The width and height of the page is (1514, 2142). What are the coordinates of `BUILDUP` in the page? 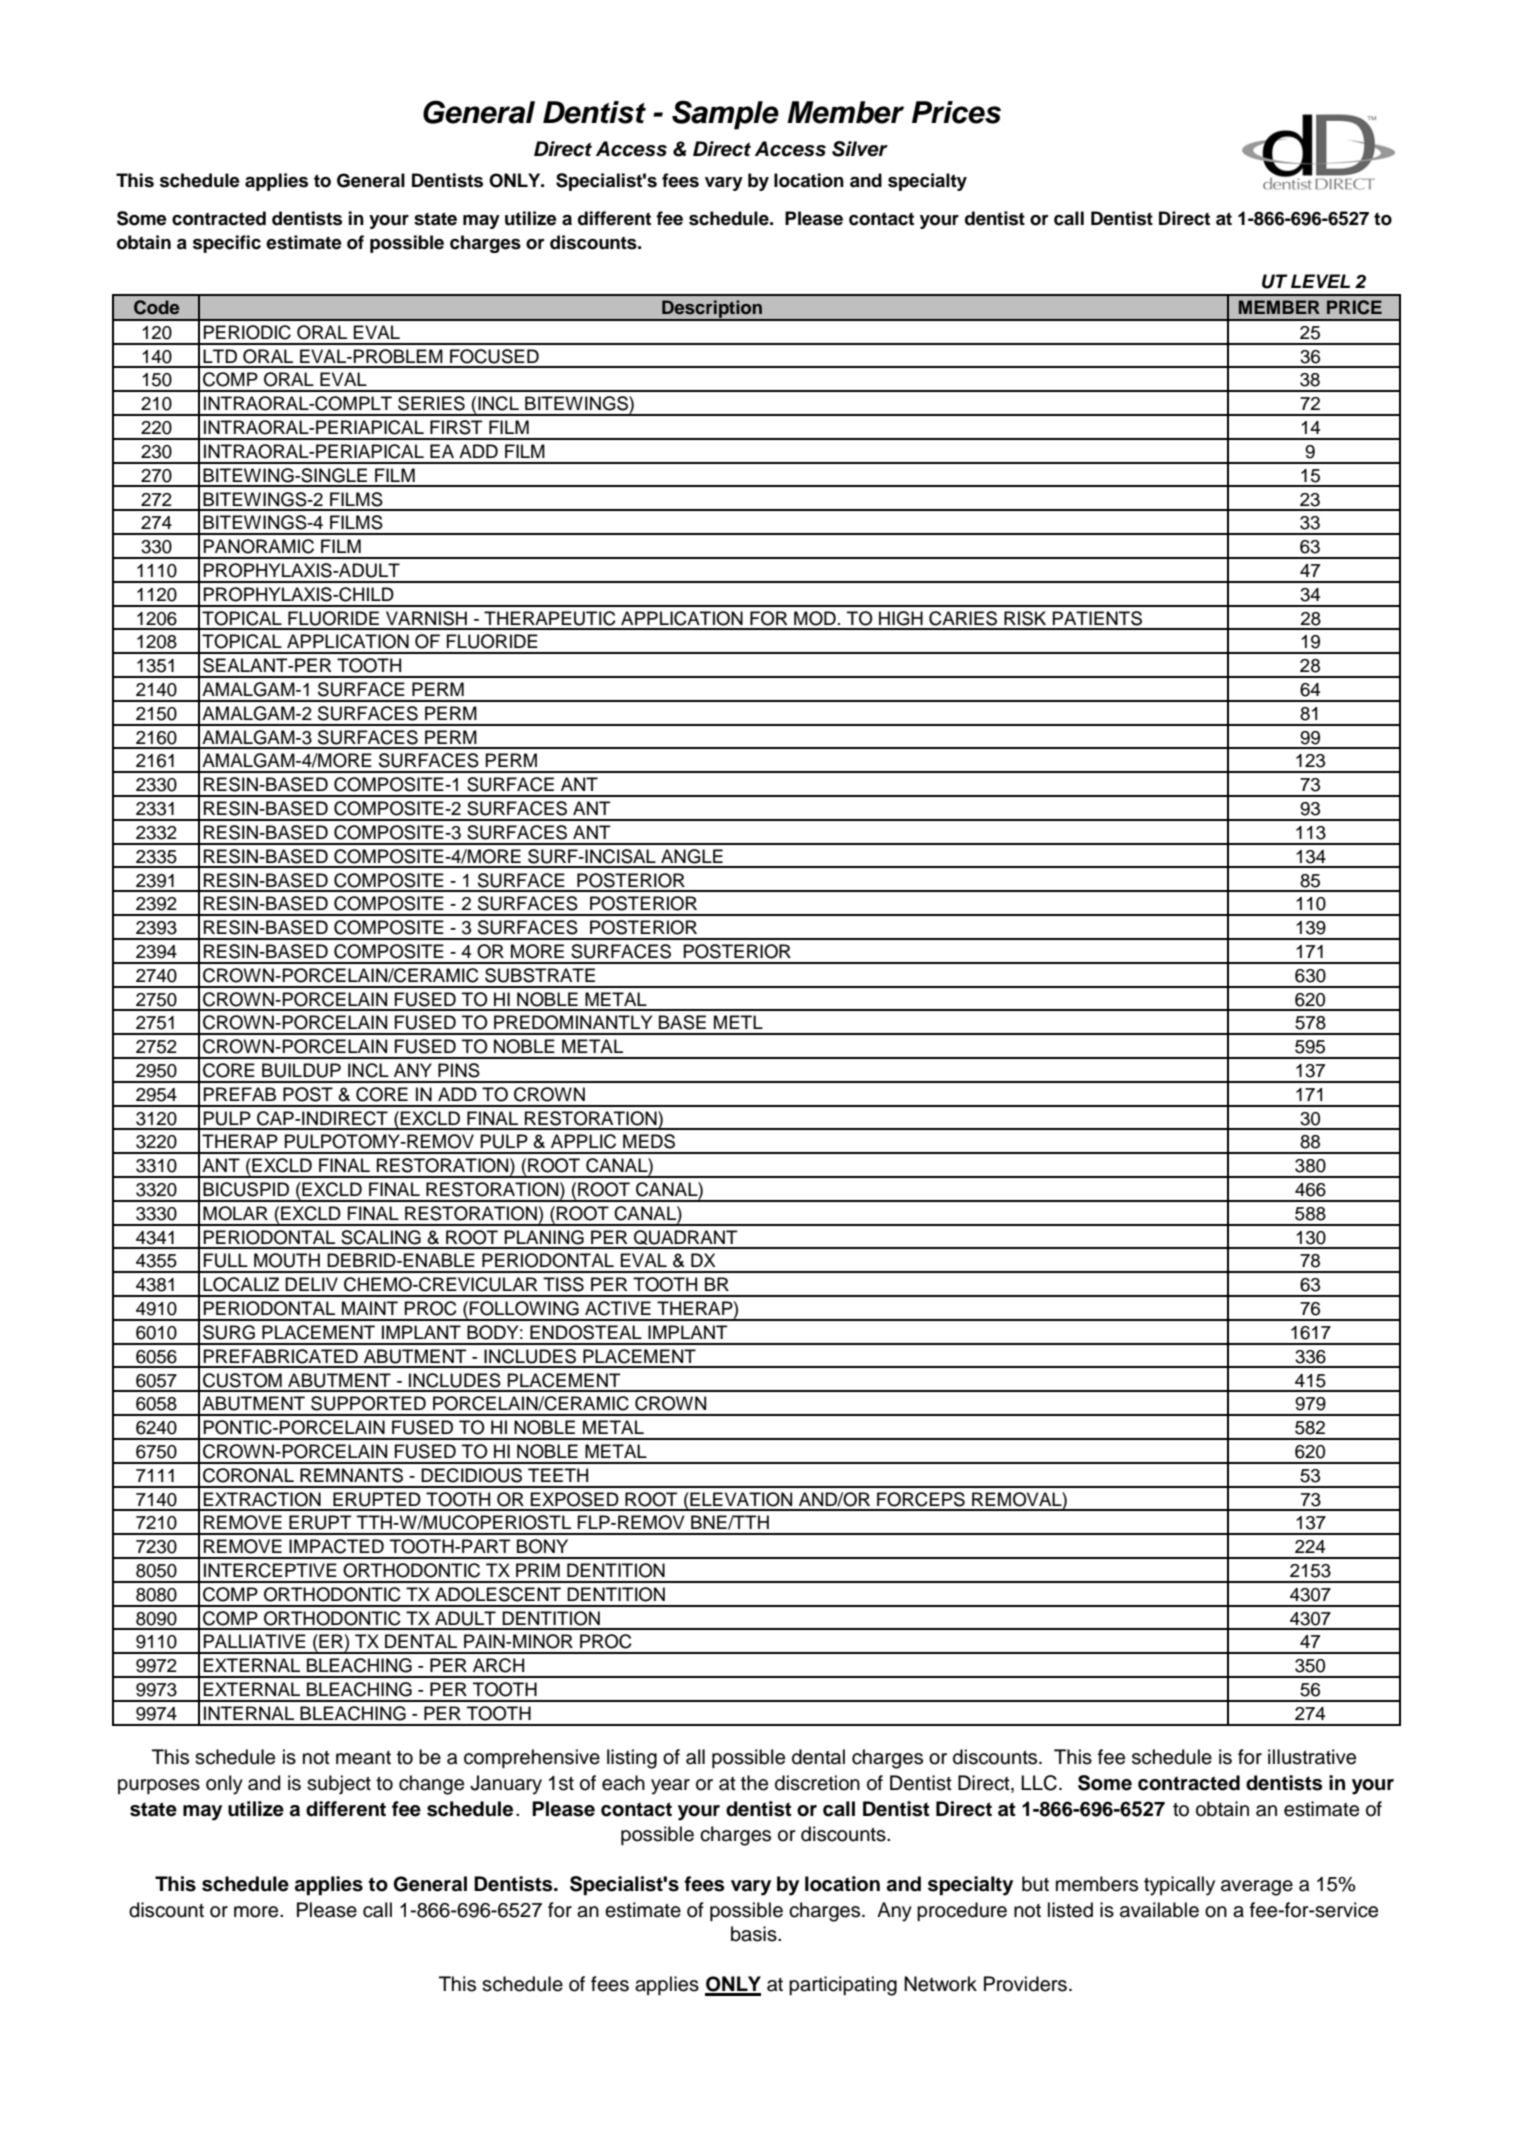 It's located at (301, 1070).
